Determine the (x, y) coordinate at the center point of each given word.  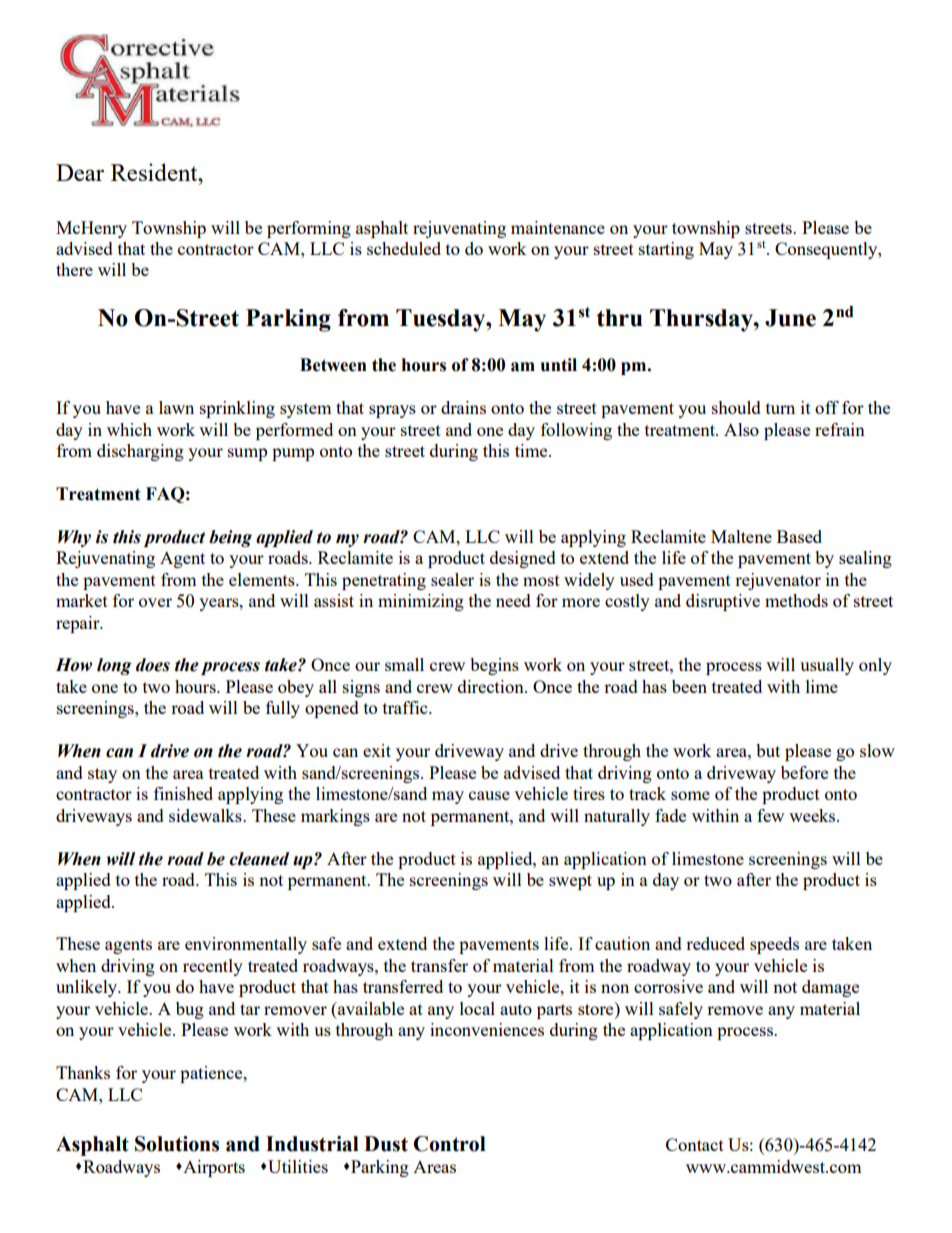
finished (183, 793)
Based (799, 536)
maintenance (558, 227)
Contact (695, 1144)
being (230, 538)
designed (523, 559)
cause (489, 795)
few (770, 815)
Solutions (177, 1144)
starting (666, 250)
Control (449, 1144)
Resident (155, 172)
